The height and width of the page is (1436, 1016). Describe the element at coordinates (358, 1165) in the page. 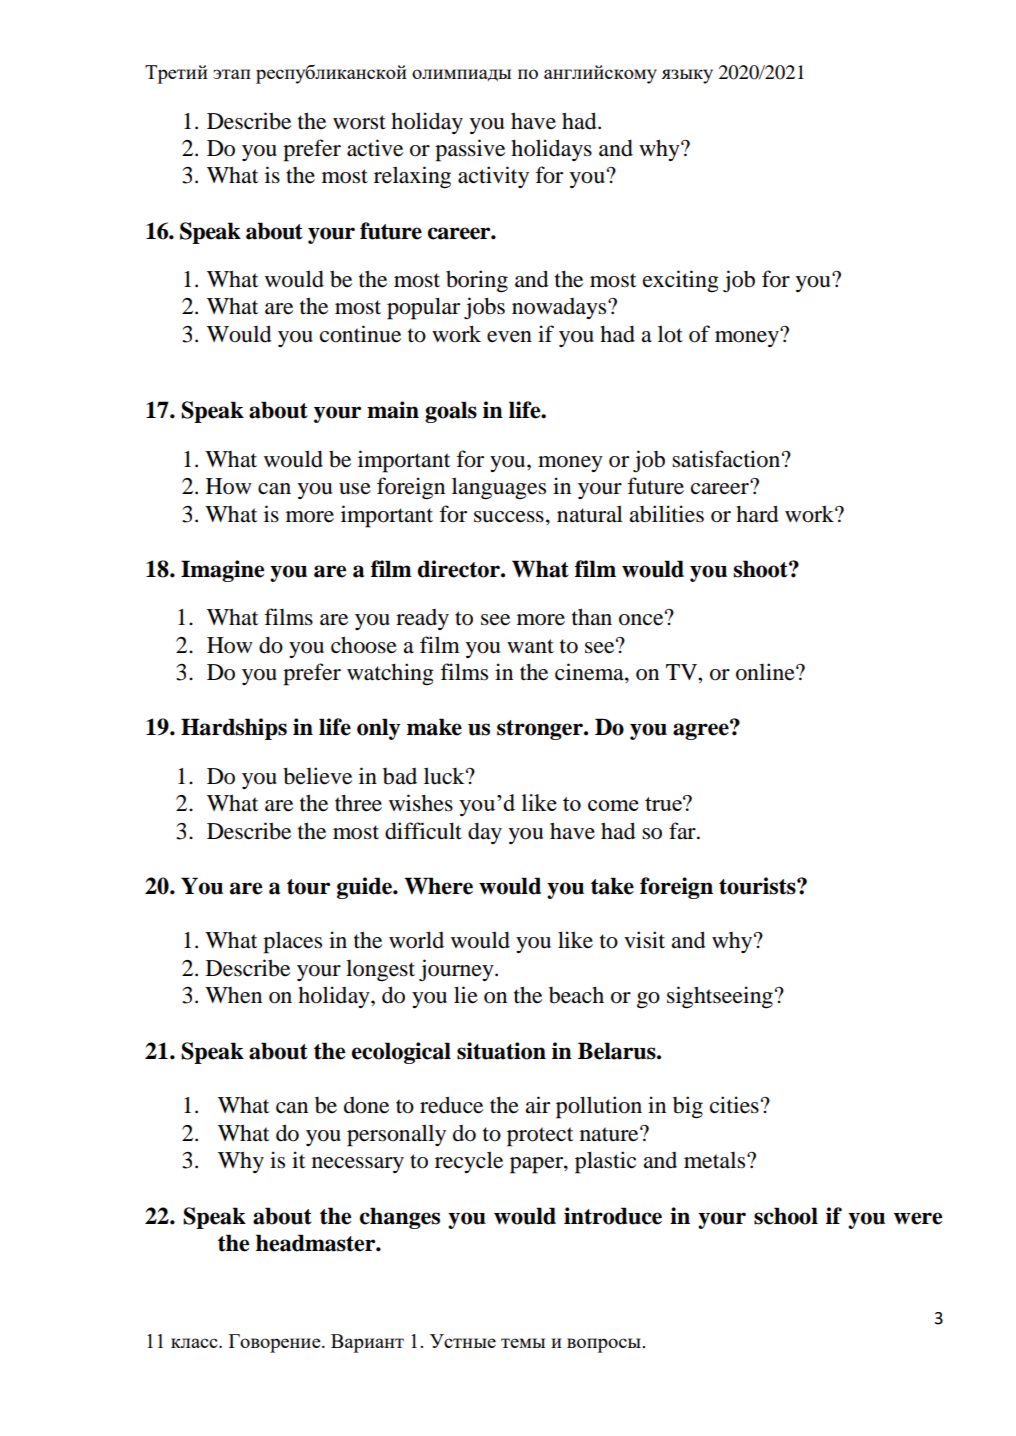

I see `necessary` at that location.
